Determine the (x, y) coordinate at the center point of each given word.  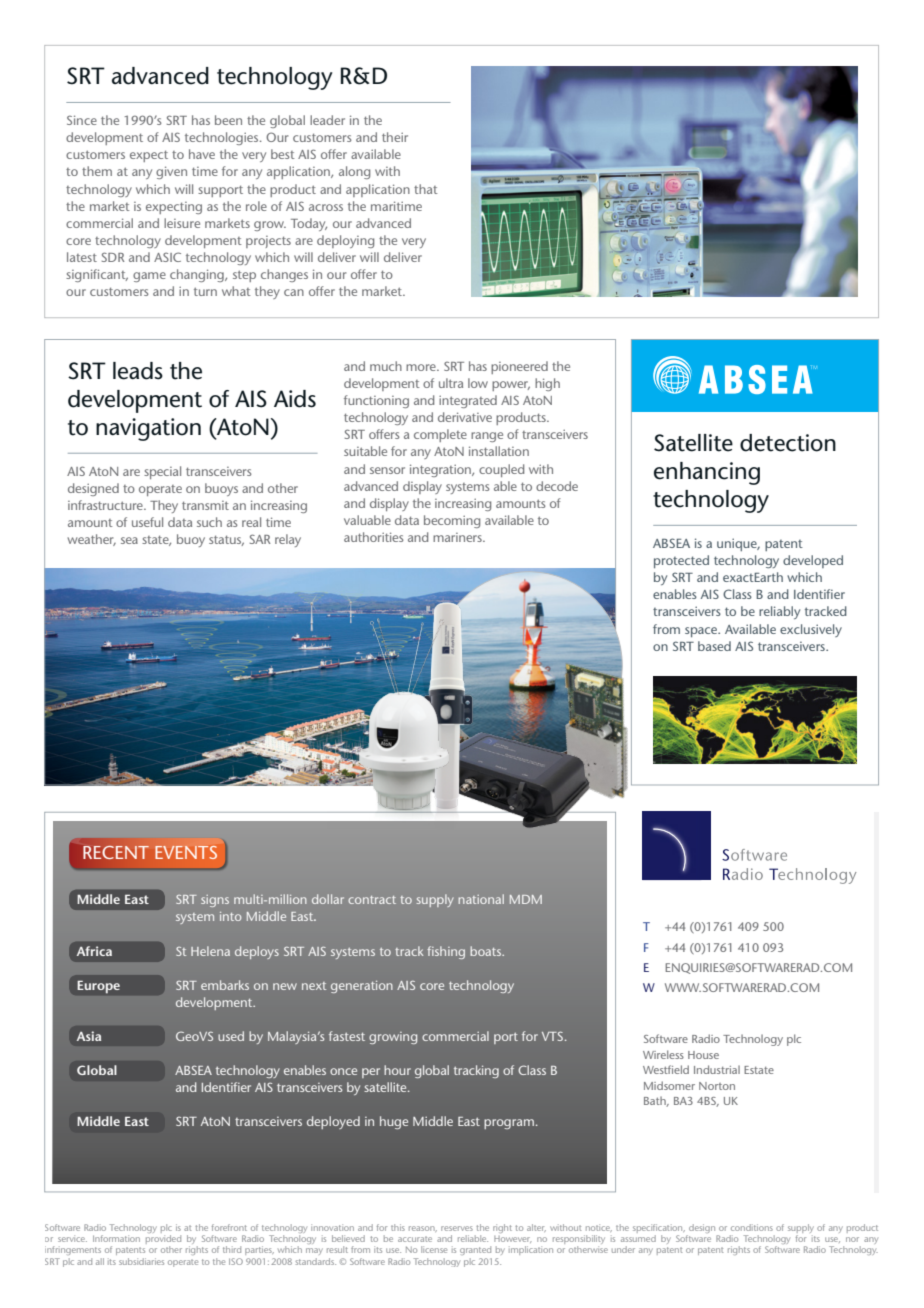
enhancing (707, 473)
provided (163, 1241)
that (426, 189)
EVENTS (186, 852)
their (395, 137)
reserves (457, 1228)
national (481, 899)
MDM (526, 899)
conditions (752, 1227)
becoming (452, 521)
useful (147, 522)
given (171, 172)
